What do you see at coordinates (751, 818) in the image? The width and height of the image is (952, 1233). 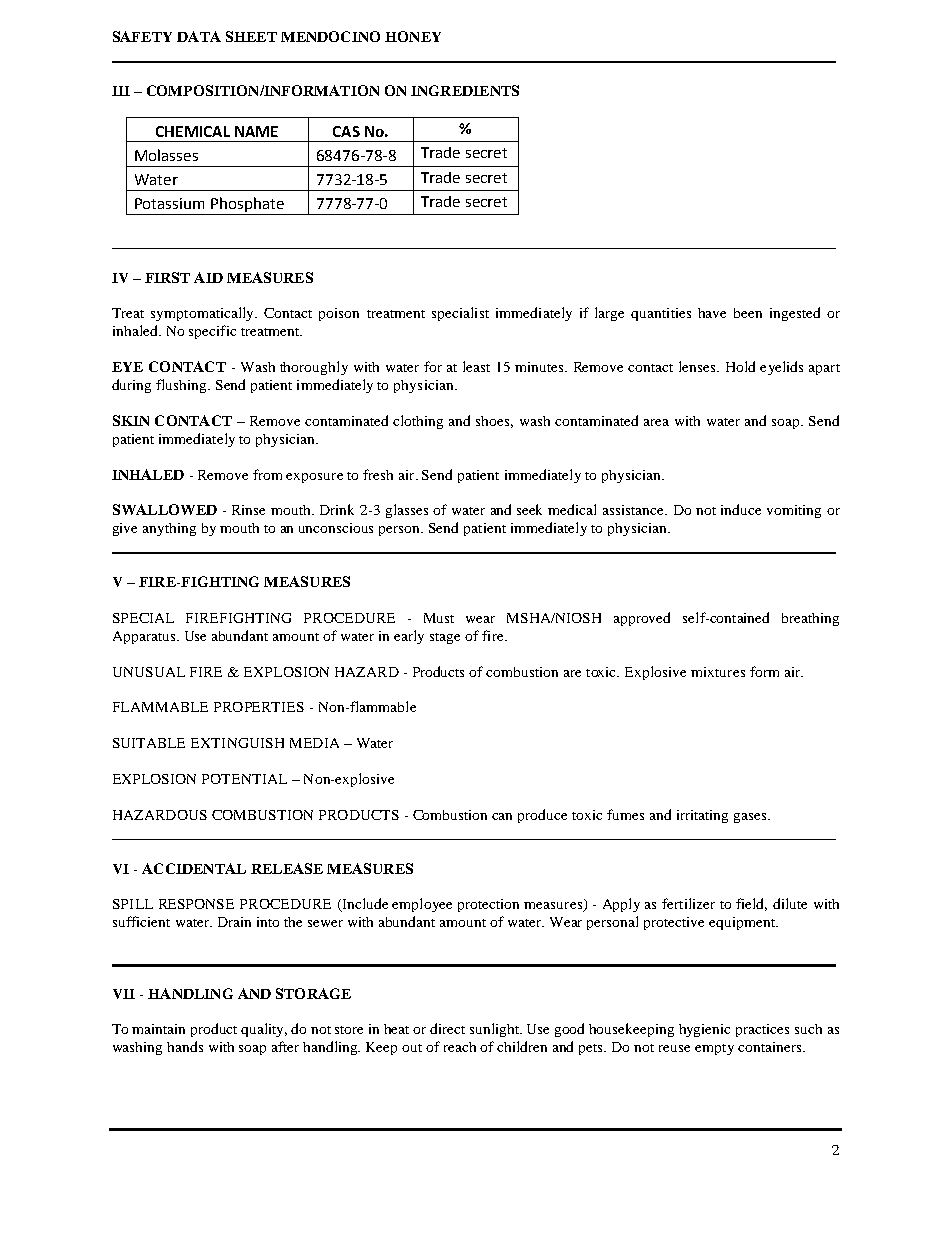 I see `gases` at bounding box center [751, 818].
